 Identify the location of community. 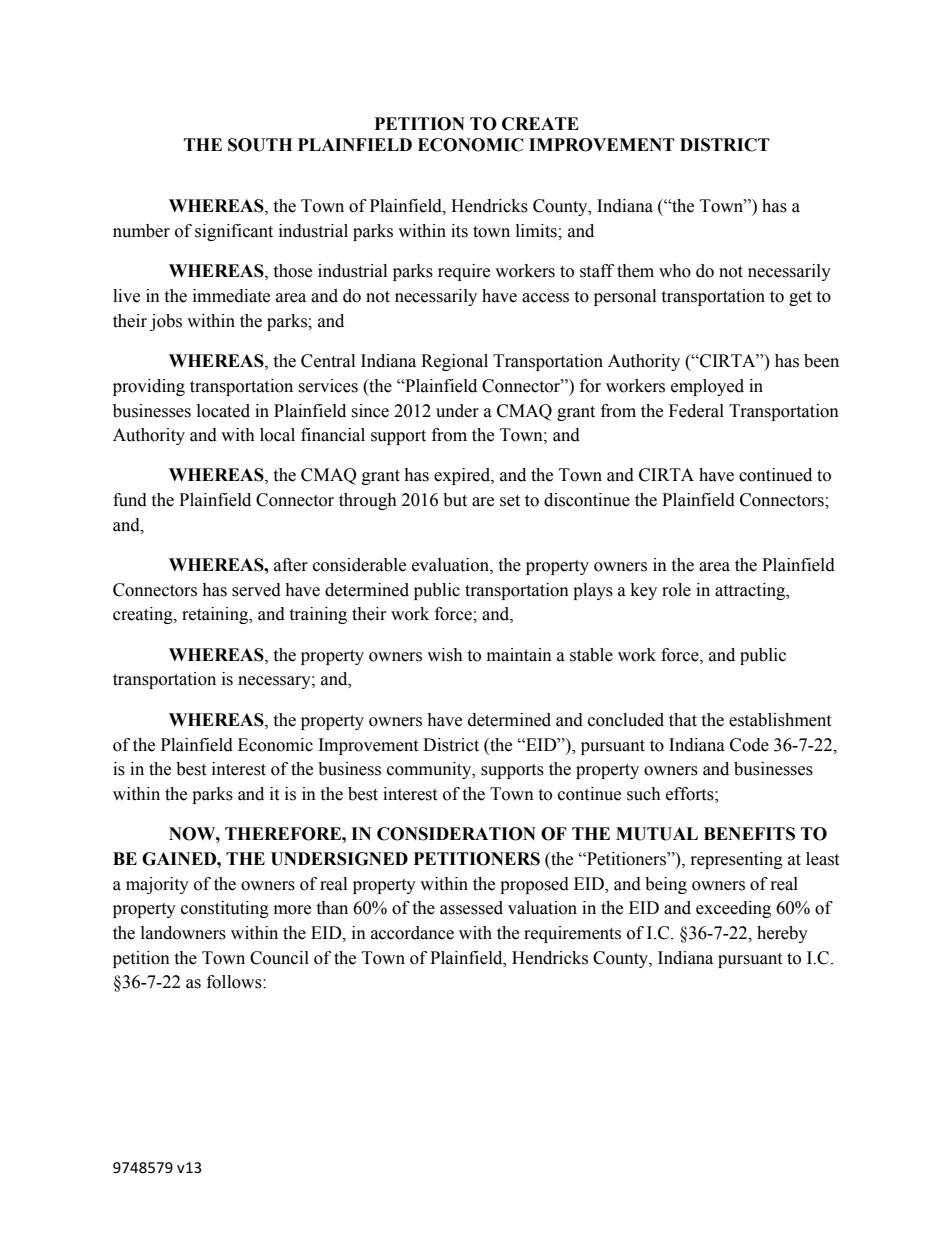
(430, 770).
